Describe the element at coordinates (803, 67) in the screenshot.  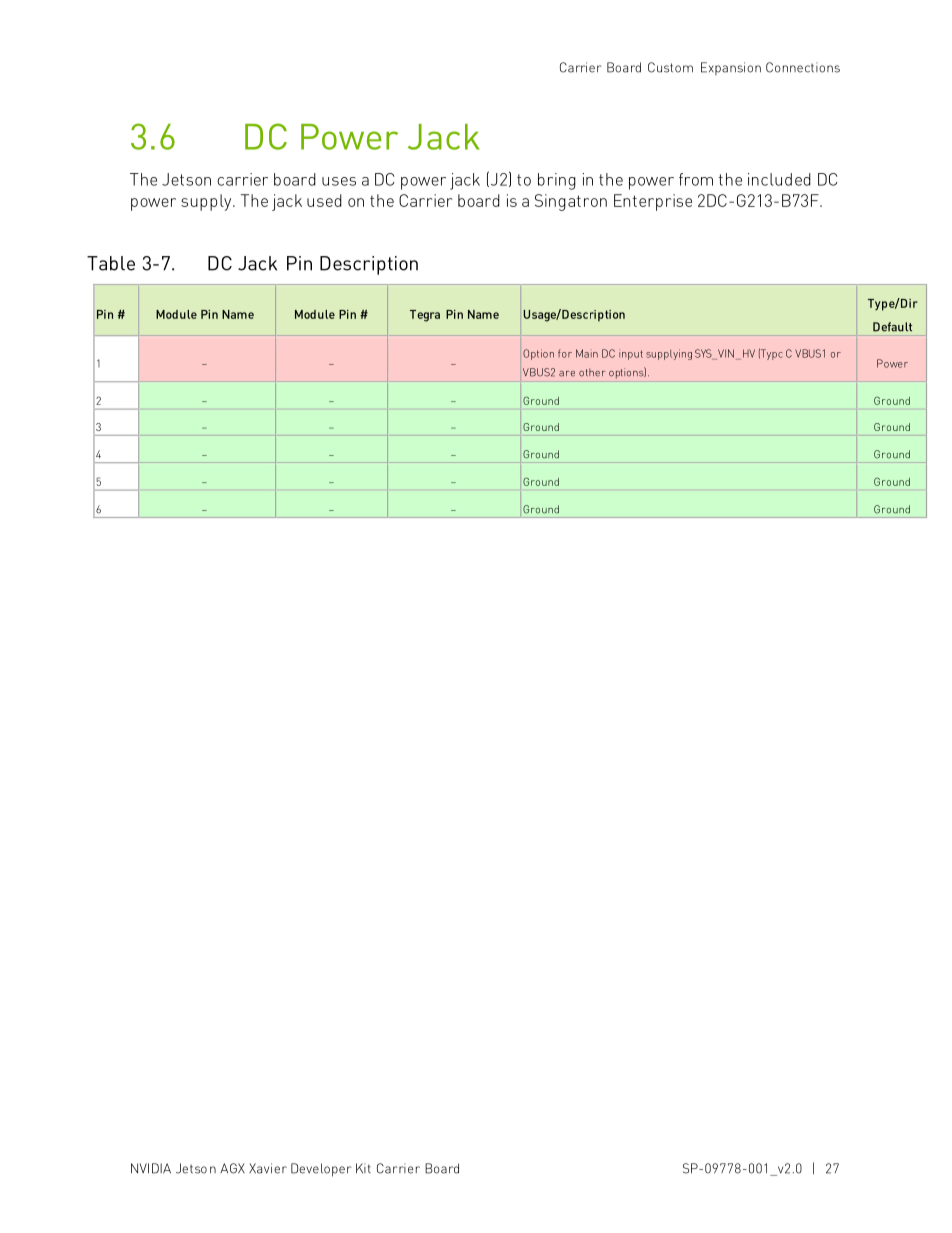
I see `Connections` at that location.
